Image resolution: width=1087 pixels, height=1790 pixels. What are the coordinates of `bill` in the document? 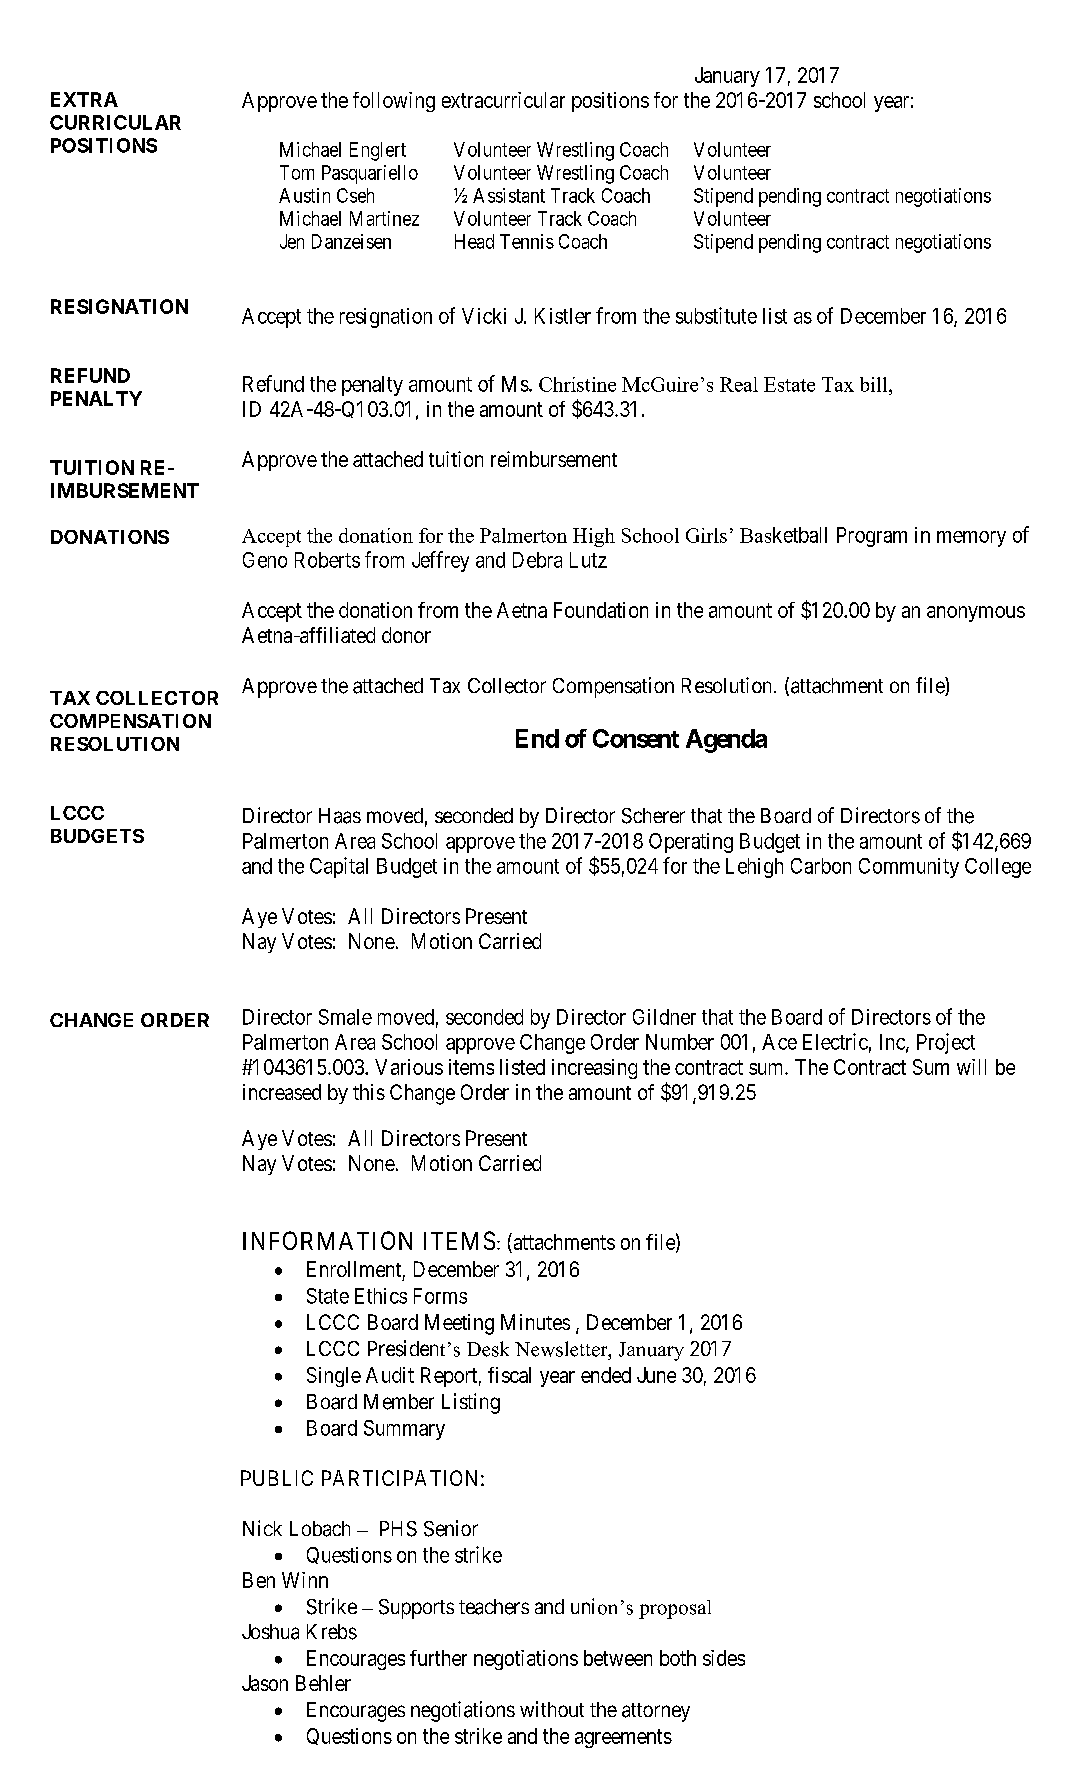 It's located at (875, 384).
